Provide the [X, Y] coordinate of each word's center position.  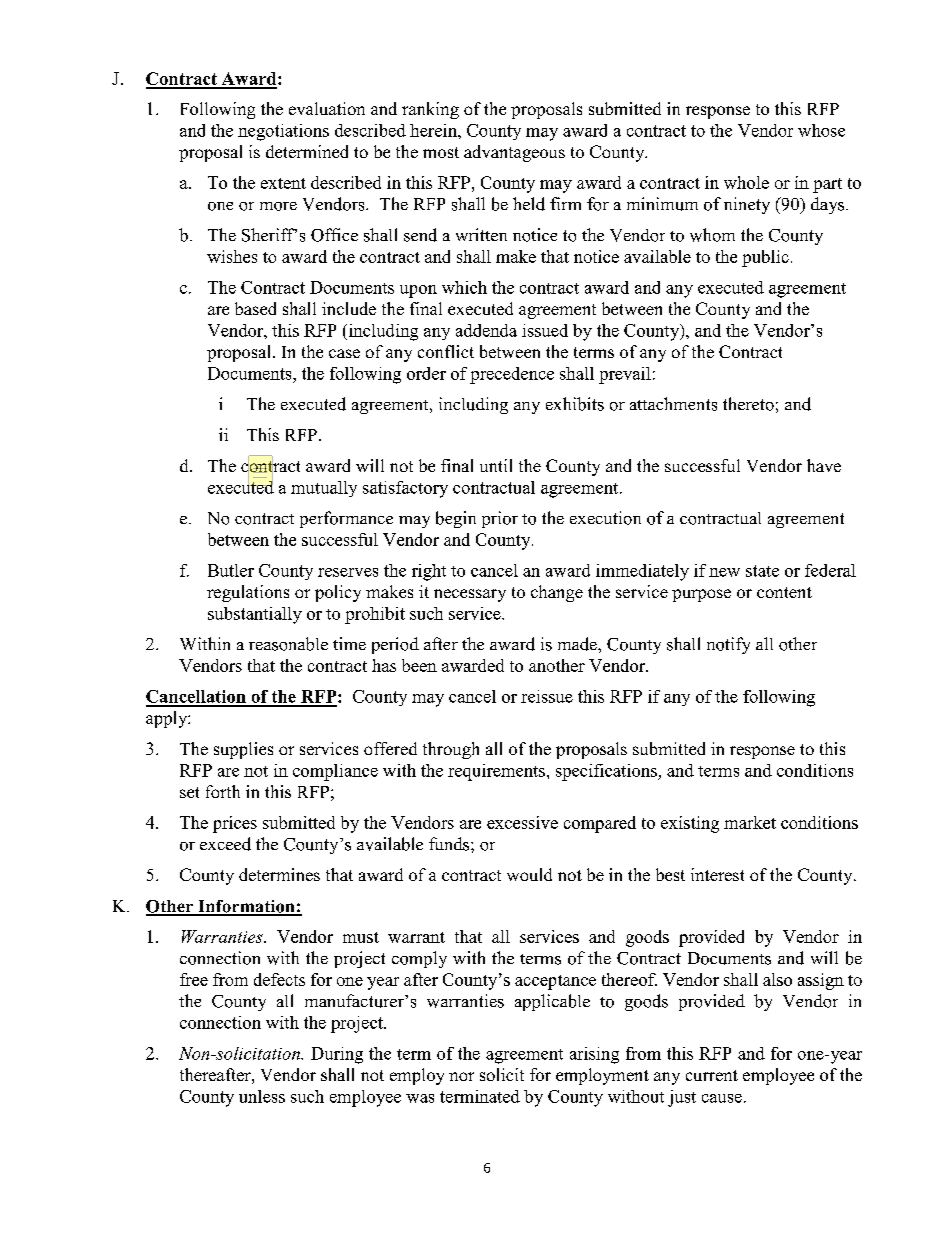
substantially [255, 615]
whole [746, 182]
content [784, 592]
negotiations [283, 132]
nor [461, 1076]
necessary [470, 595]
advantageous [514, 153]
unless [262, 1096]
